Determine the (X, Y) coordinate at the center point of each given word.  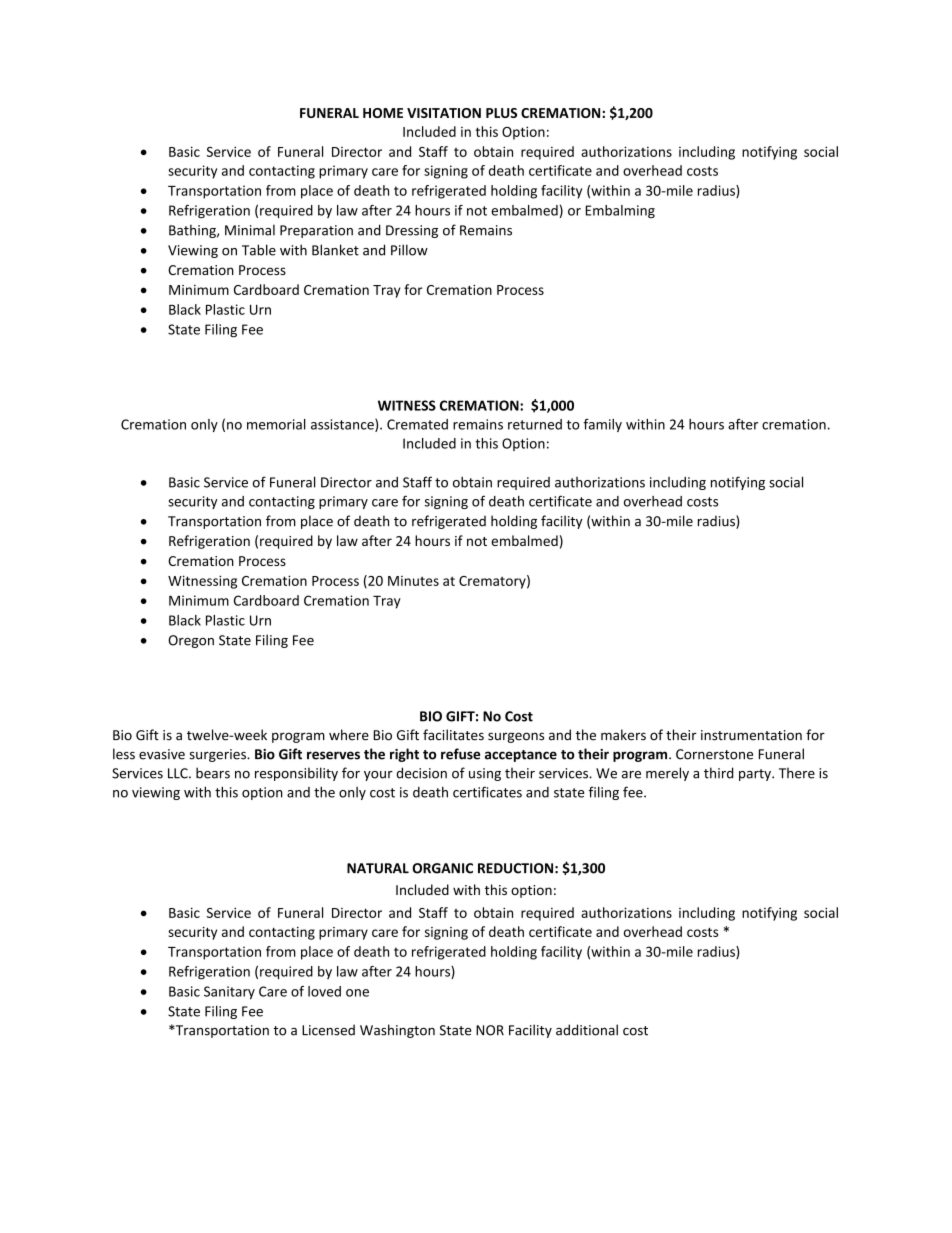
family (602, 425)
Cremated (417, 424)
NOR (490, 1030)
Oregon (191, 641)
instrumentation (751, 735)
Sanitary (229, 993)
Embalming (620, 211)
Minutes (413, 581)
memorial (276, 424)
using (485, 774)
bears (213, 773)
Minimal (250, 230)
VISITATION (444, 113)
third (718, 773)
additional (587, 1030)
